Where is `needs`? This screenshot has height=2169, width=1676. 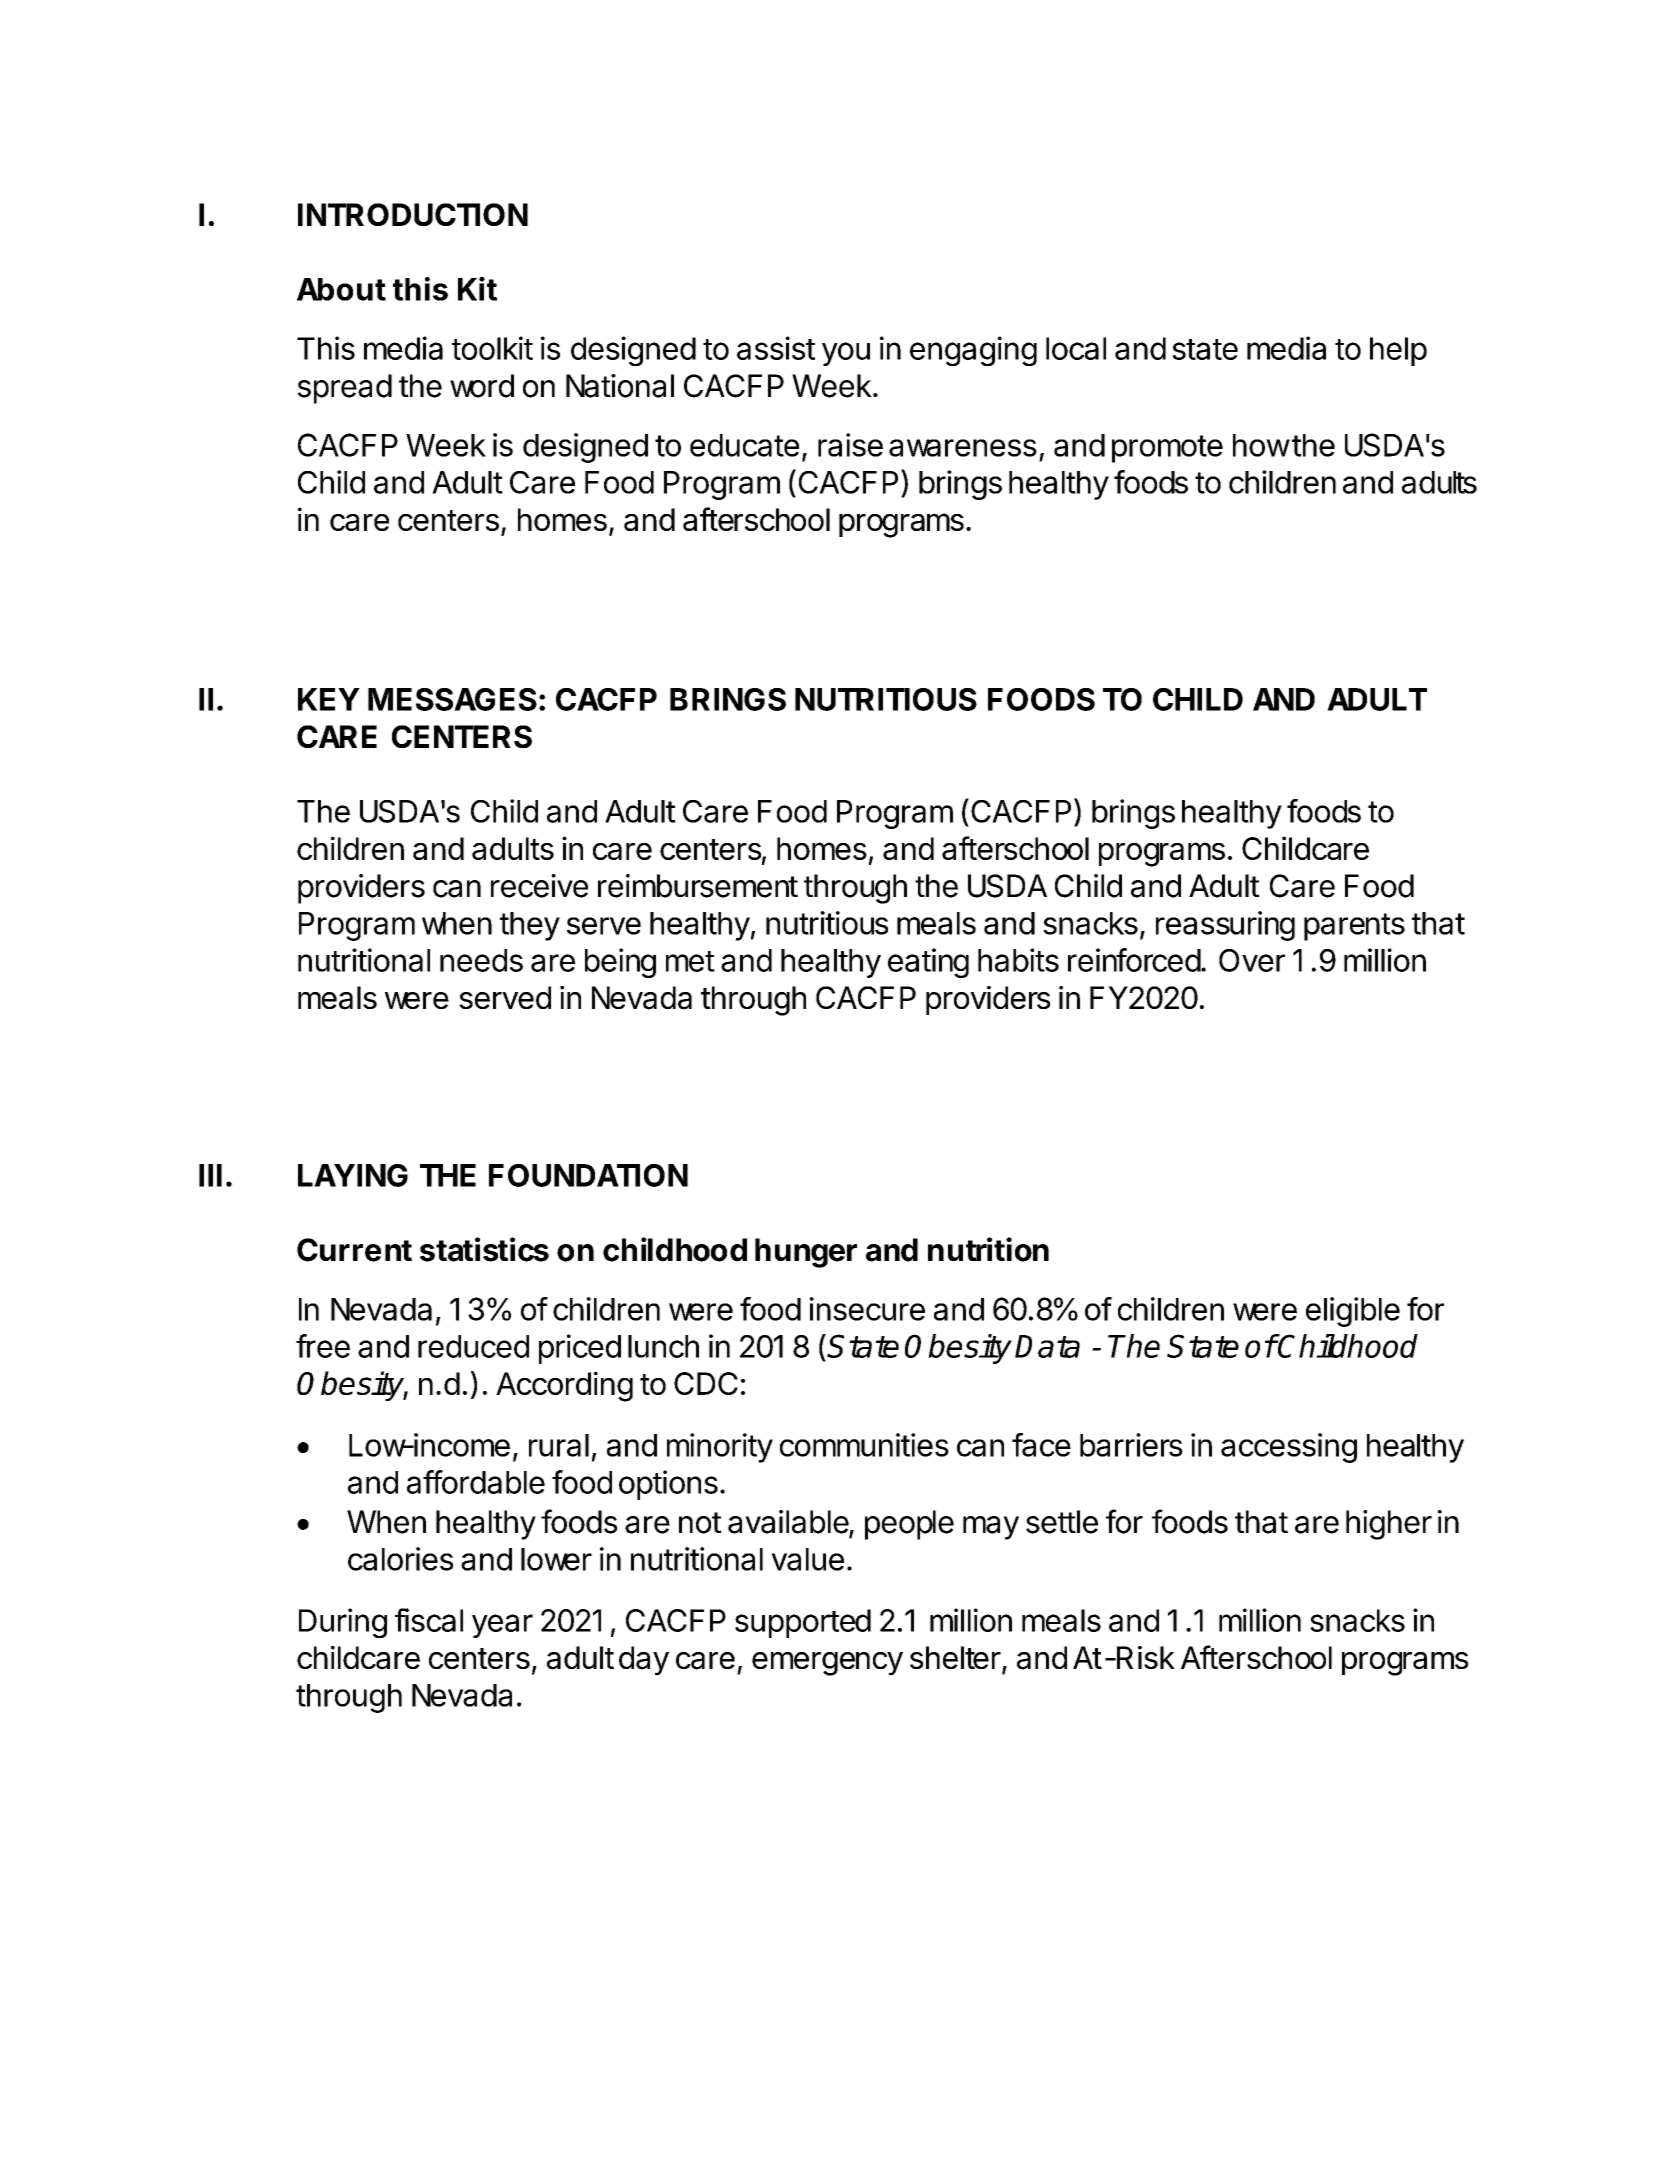 needs is located at coordinates (481, 960).
